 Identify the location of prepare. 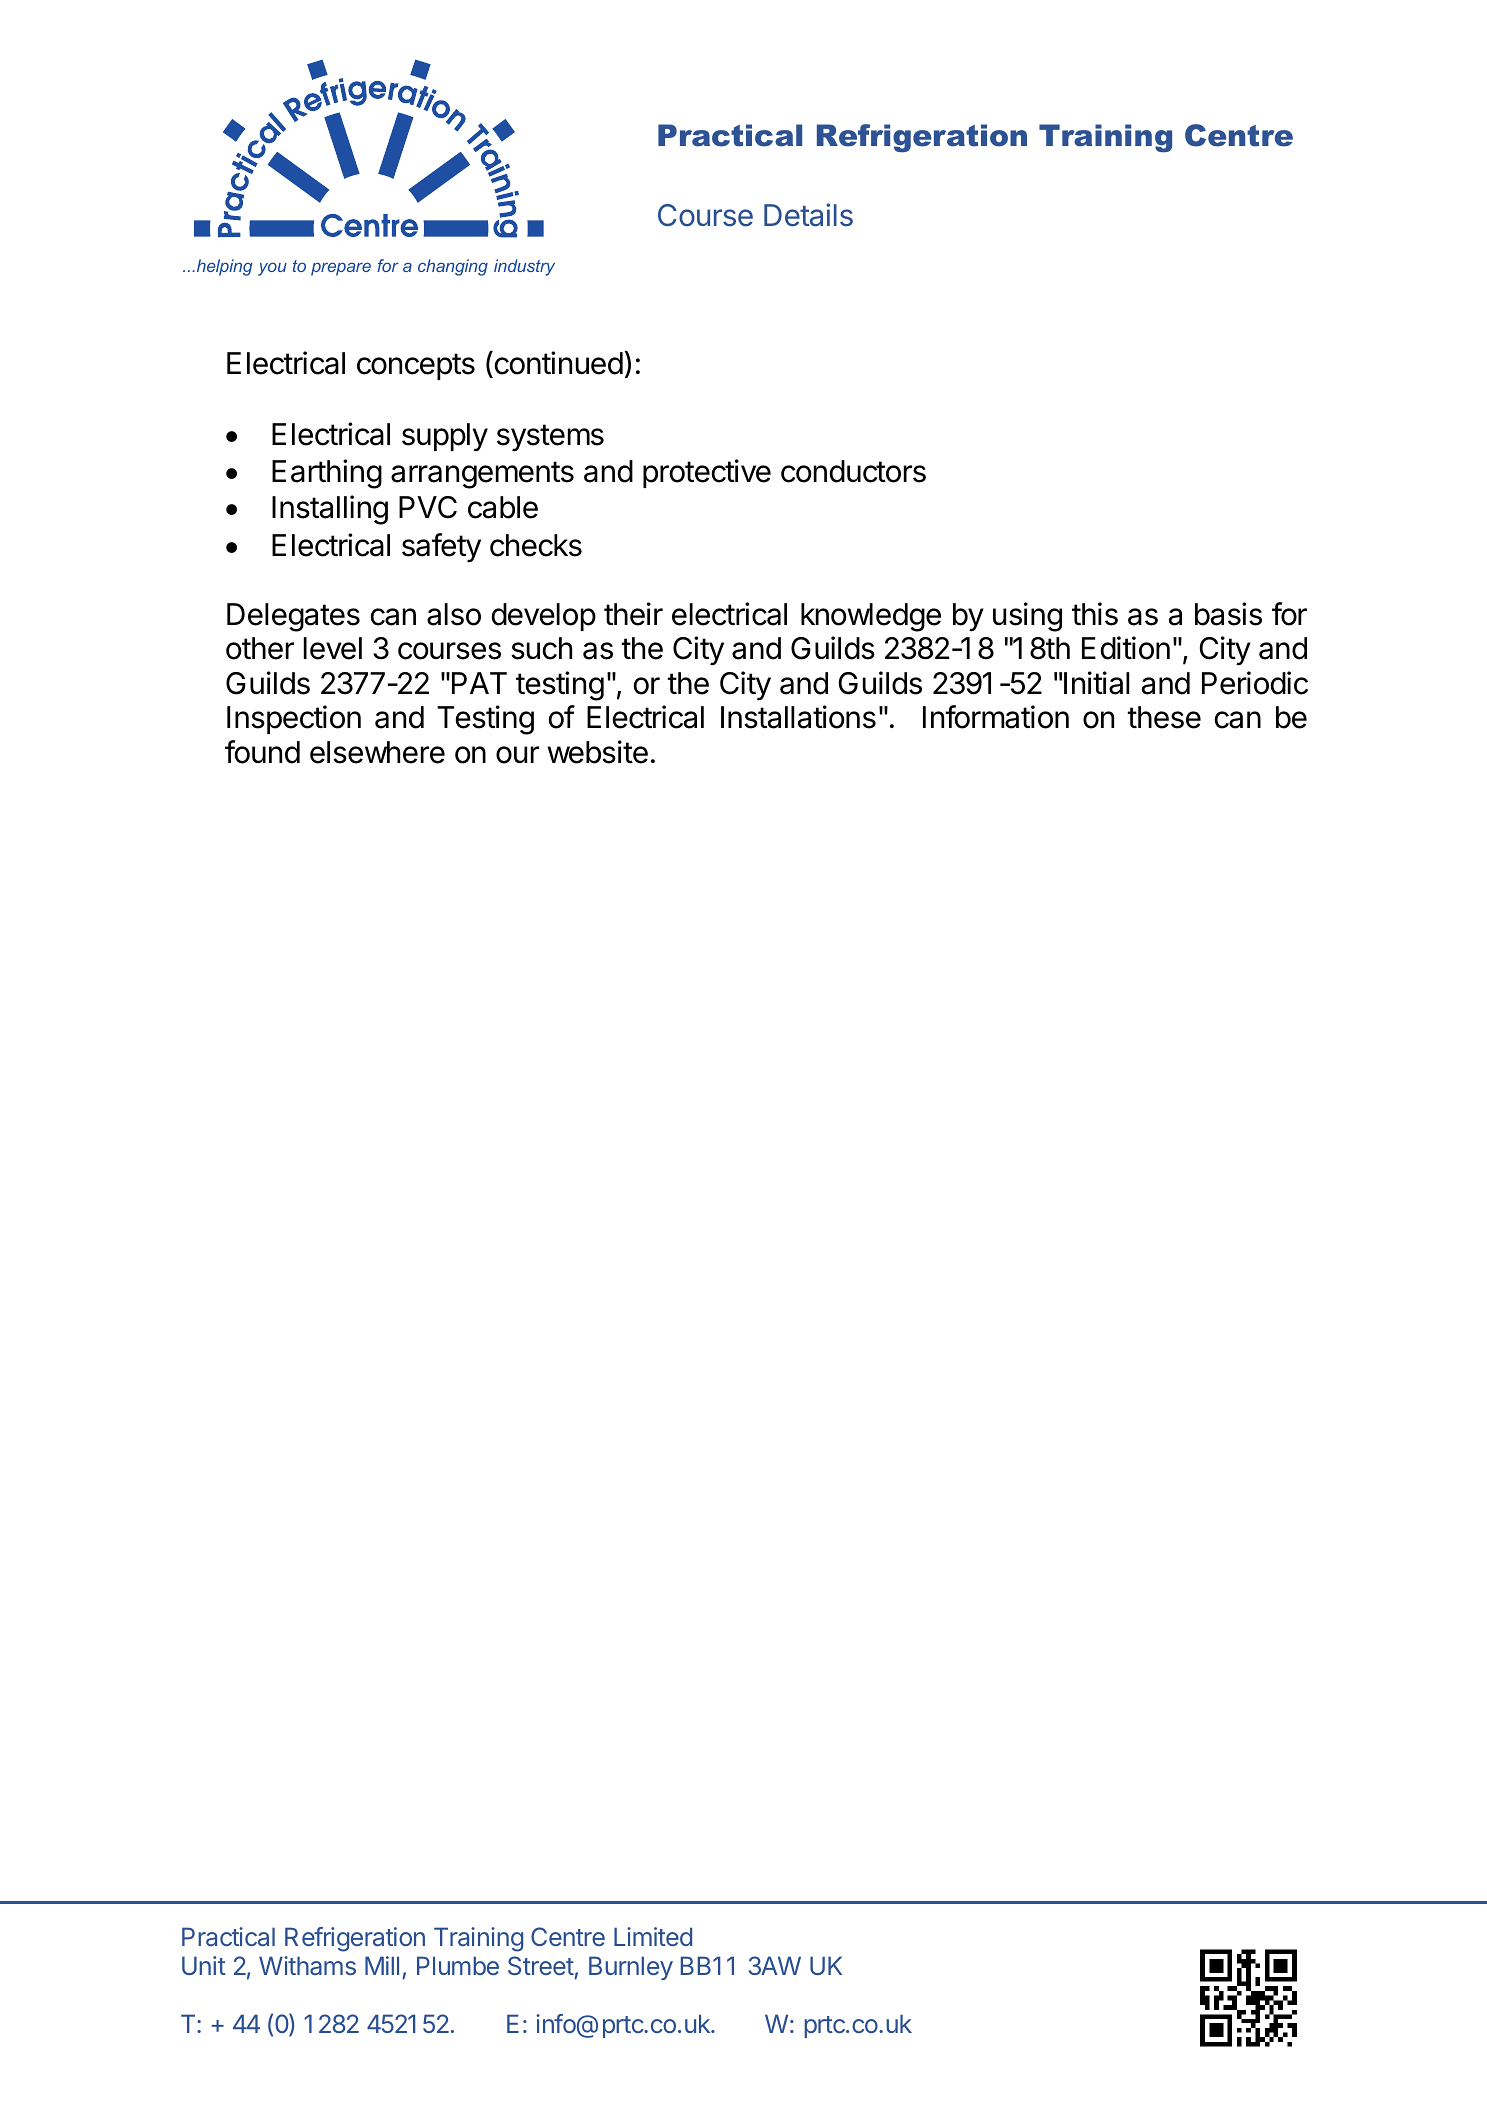
(341, 269).
